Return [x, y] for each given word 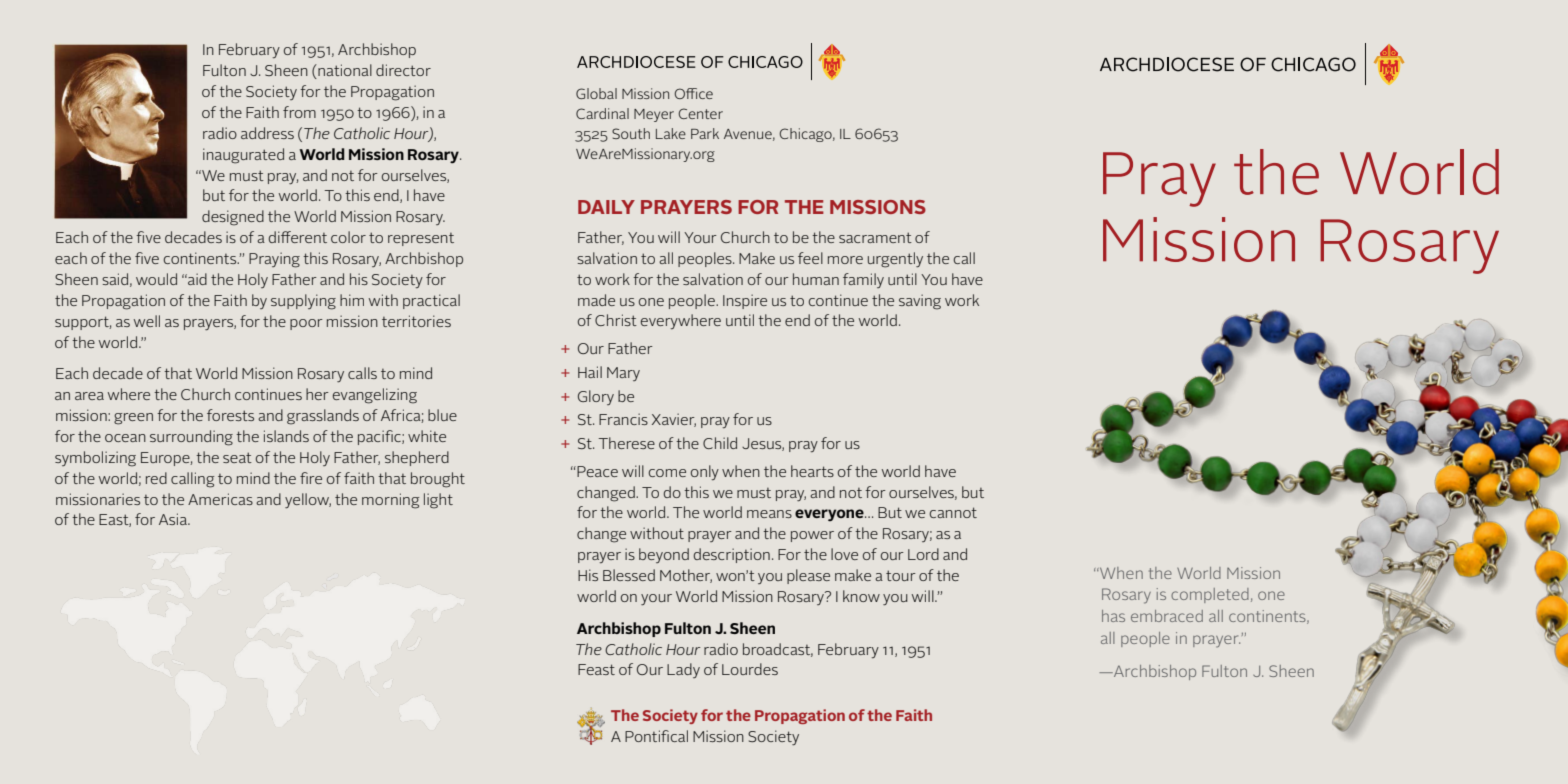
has [1113, 616]
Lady [683, 670]
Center [700, 113]
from [299, 112]
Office [693, 93]
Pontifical [656, 736]
